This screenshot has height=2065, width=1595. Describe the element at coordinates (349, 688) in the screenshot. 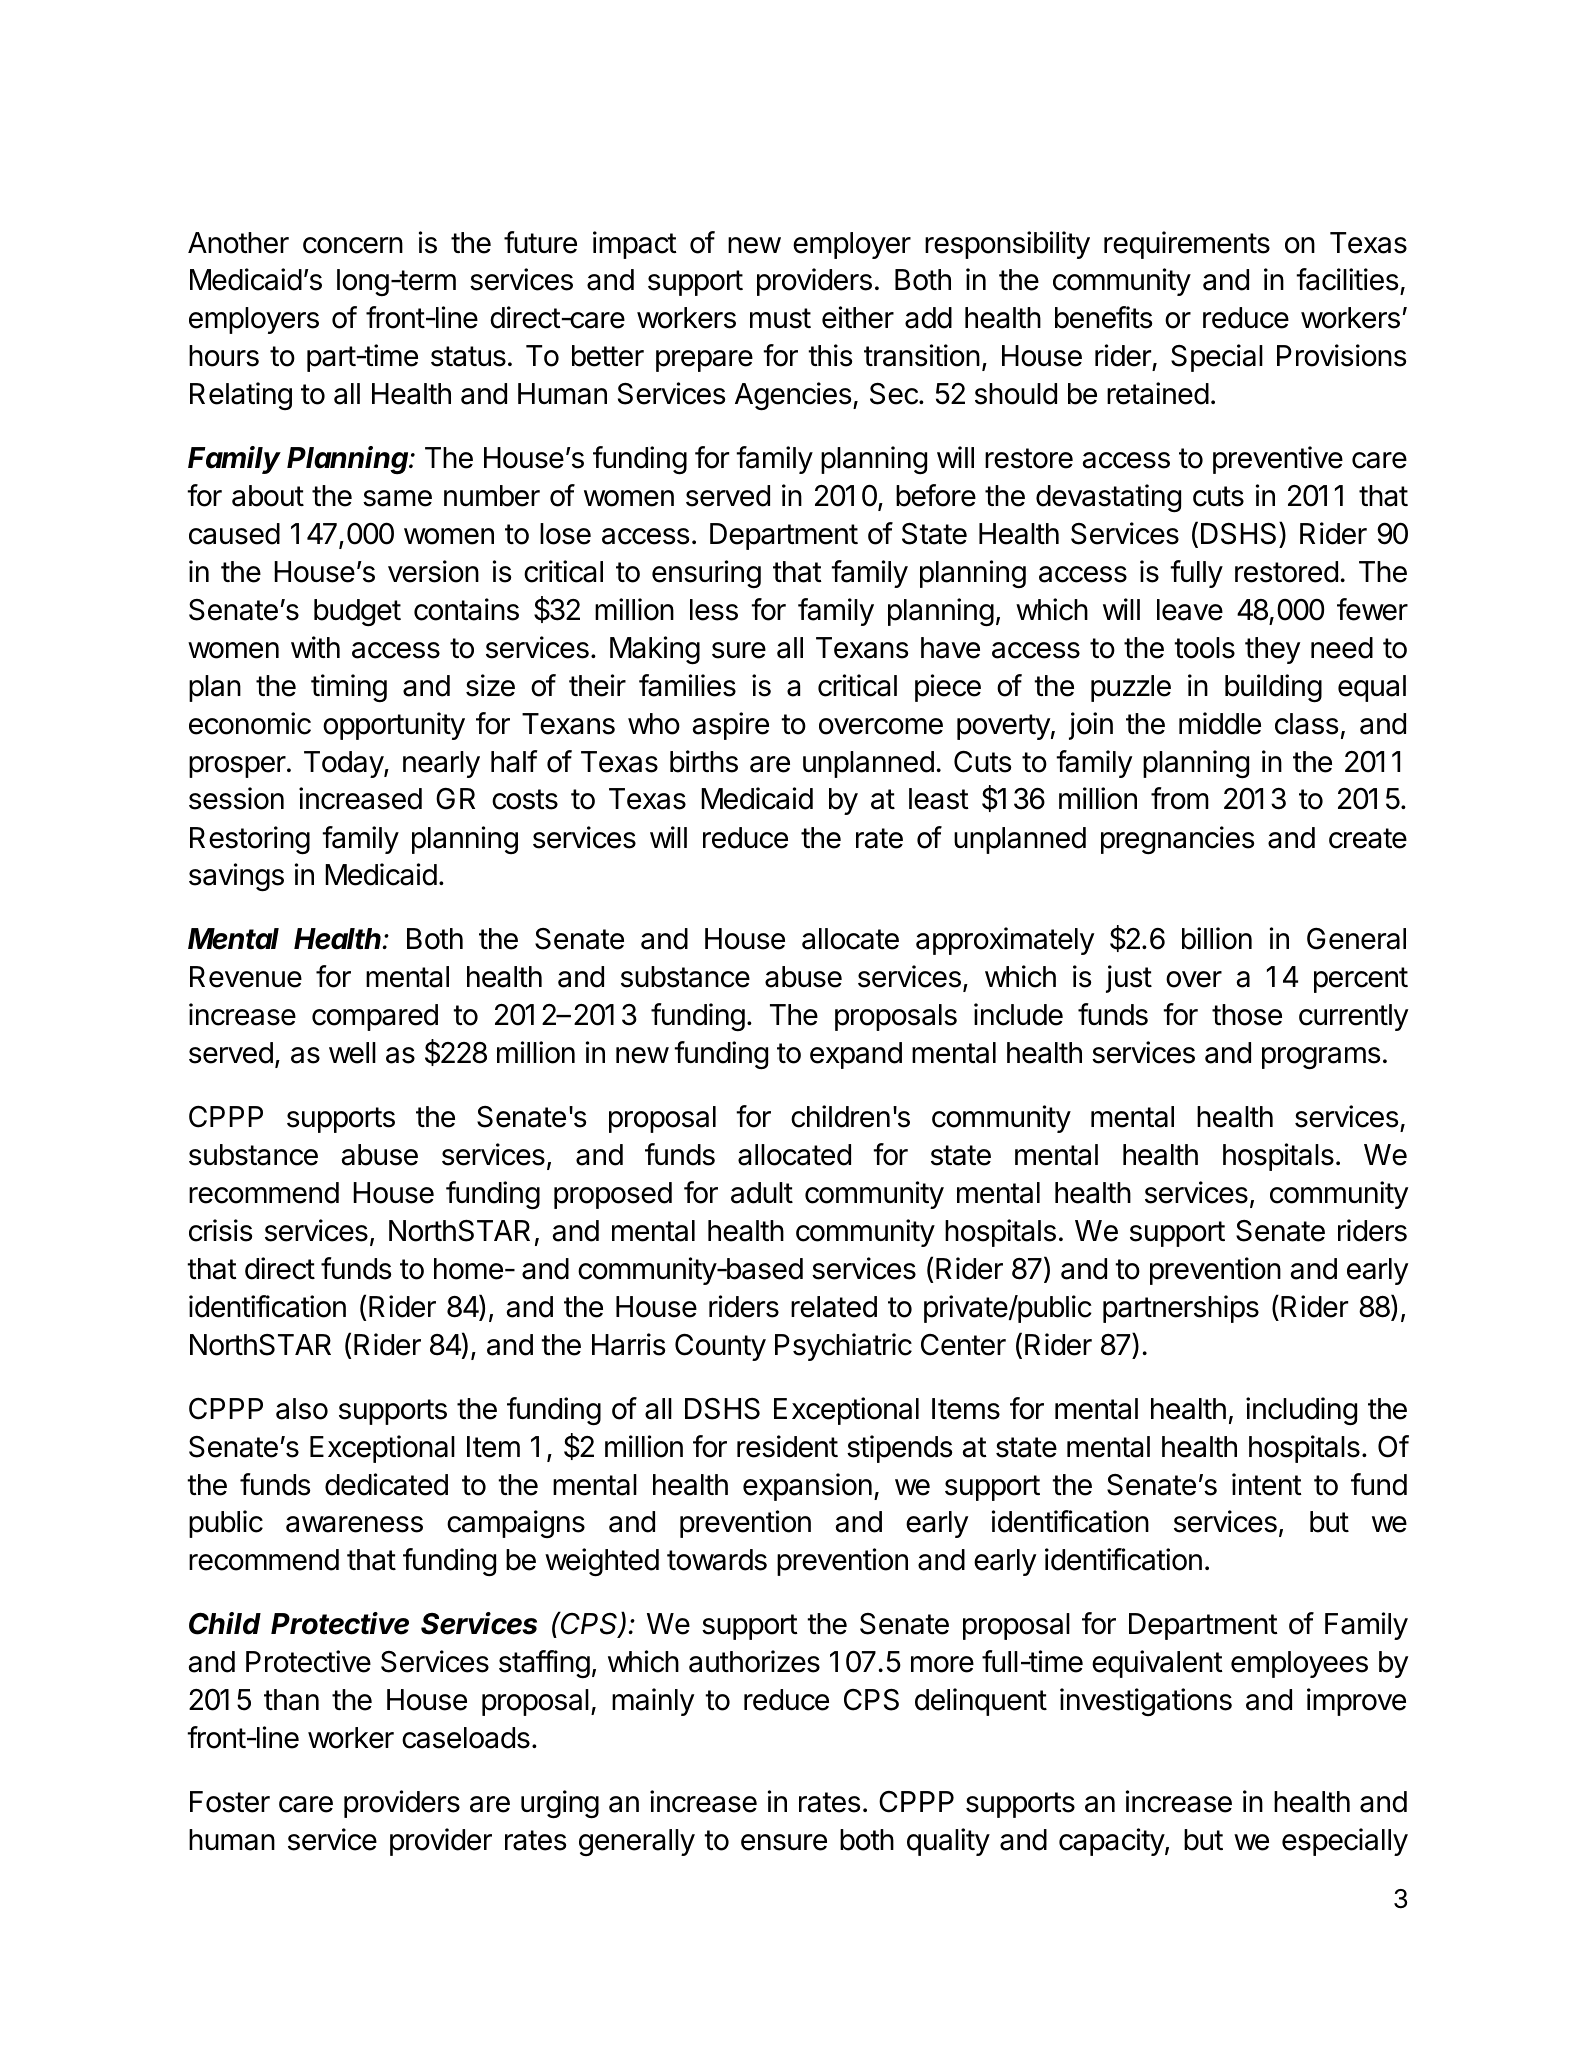

I see `timing` at that location.
